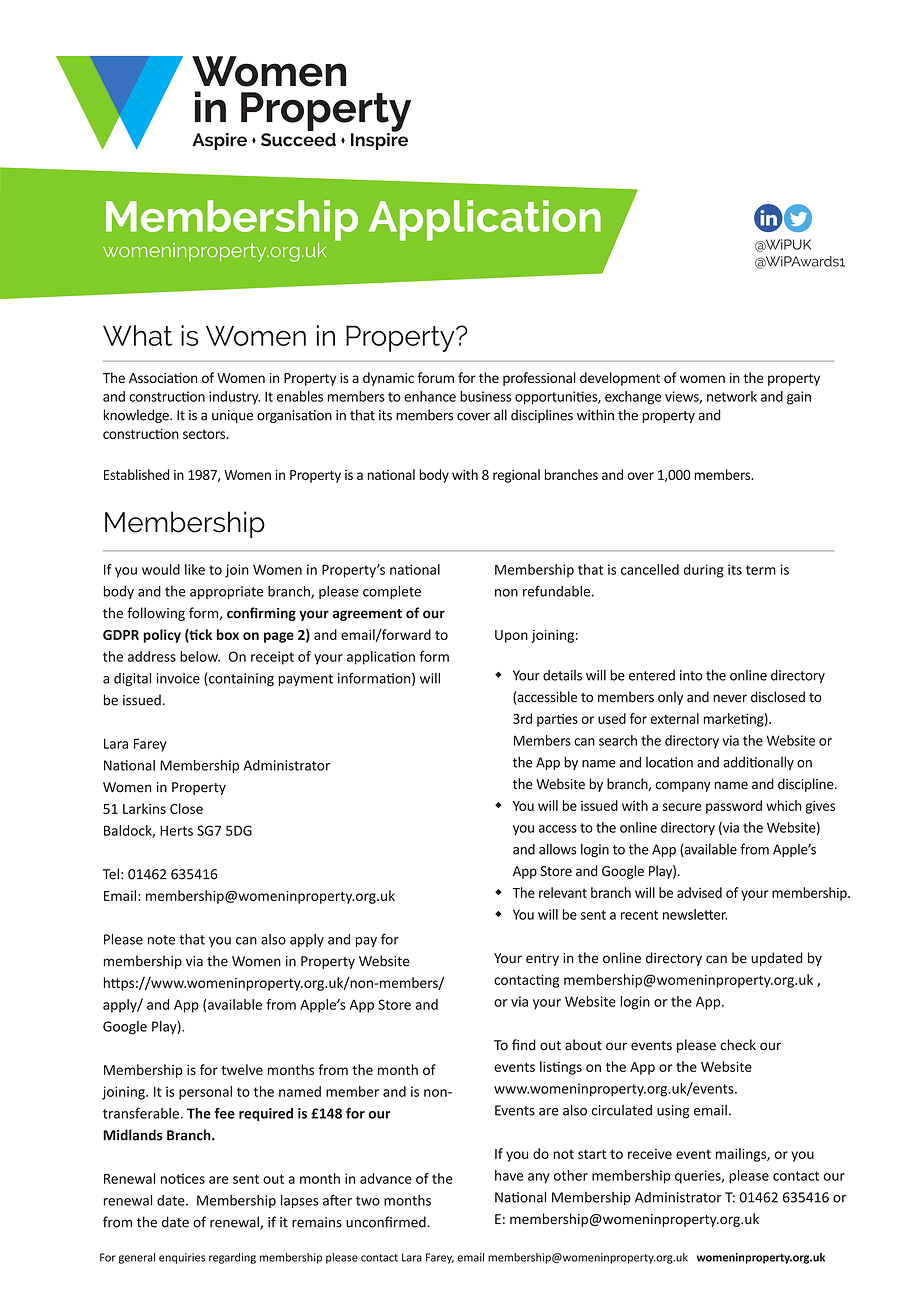  Describe the element at coordinates (436, 377) in the image. I see `forum` at that location.
